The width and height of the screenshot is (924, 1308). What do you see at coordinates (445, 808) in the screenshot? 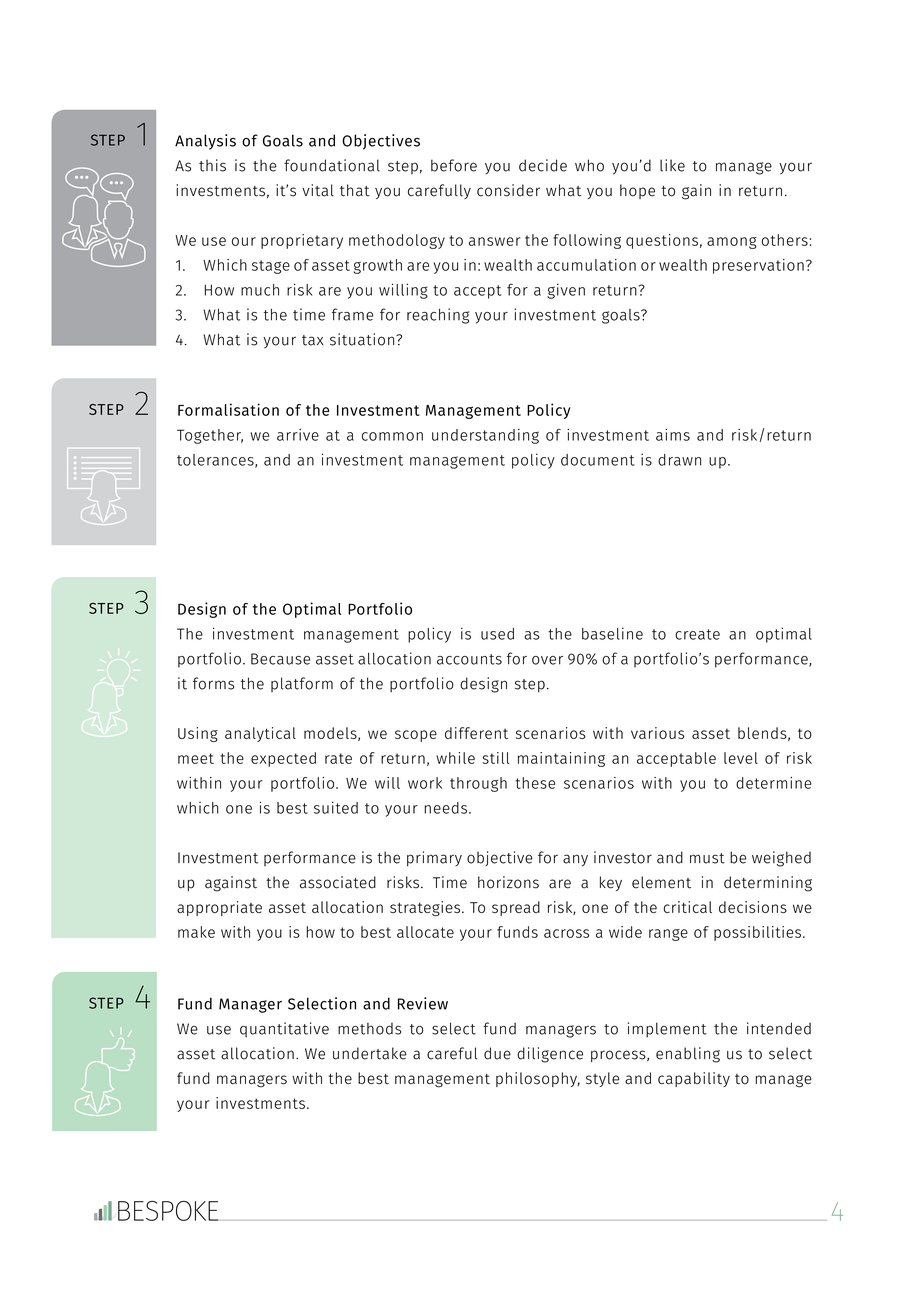
I see `needs` at bounding box center [445, 808].
